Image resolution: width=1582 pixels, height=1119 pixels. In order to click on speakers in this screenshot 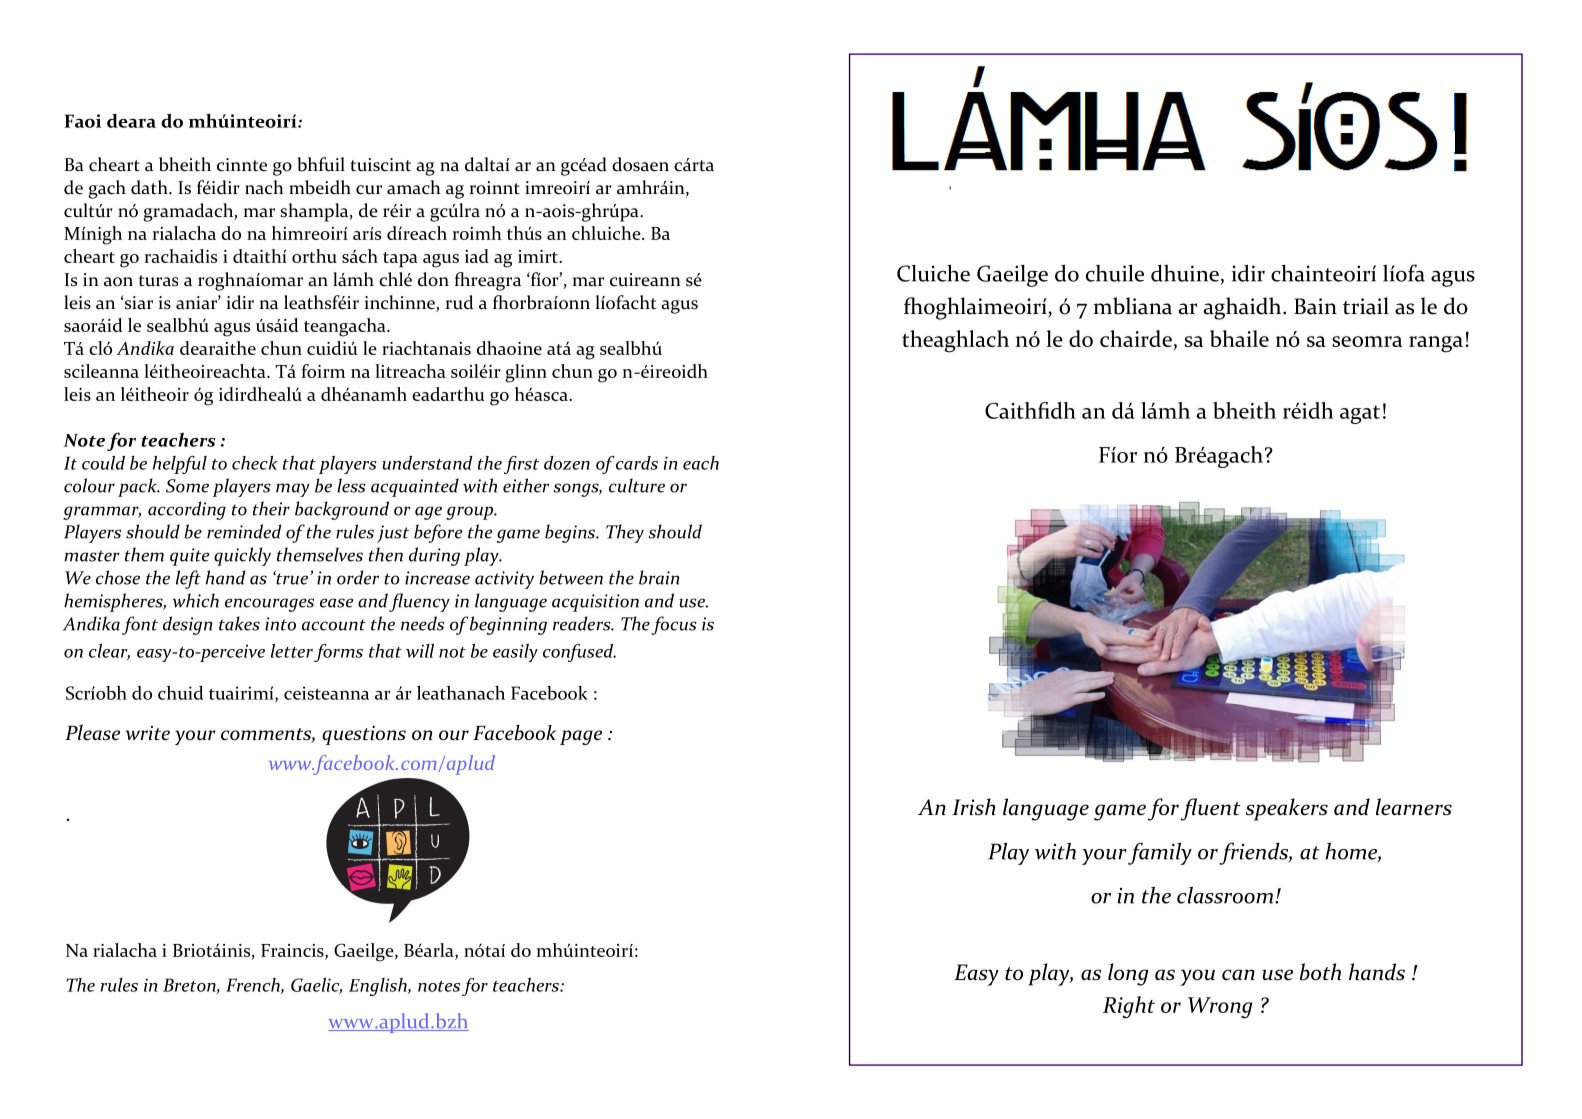, I will do `click(1287, 809)`.
